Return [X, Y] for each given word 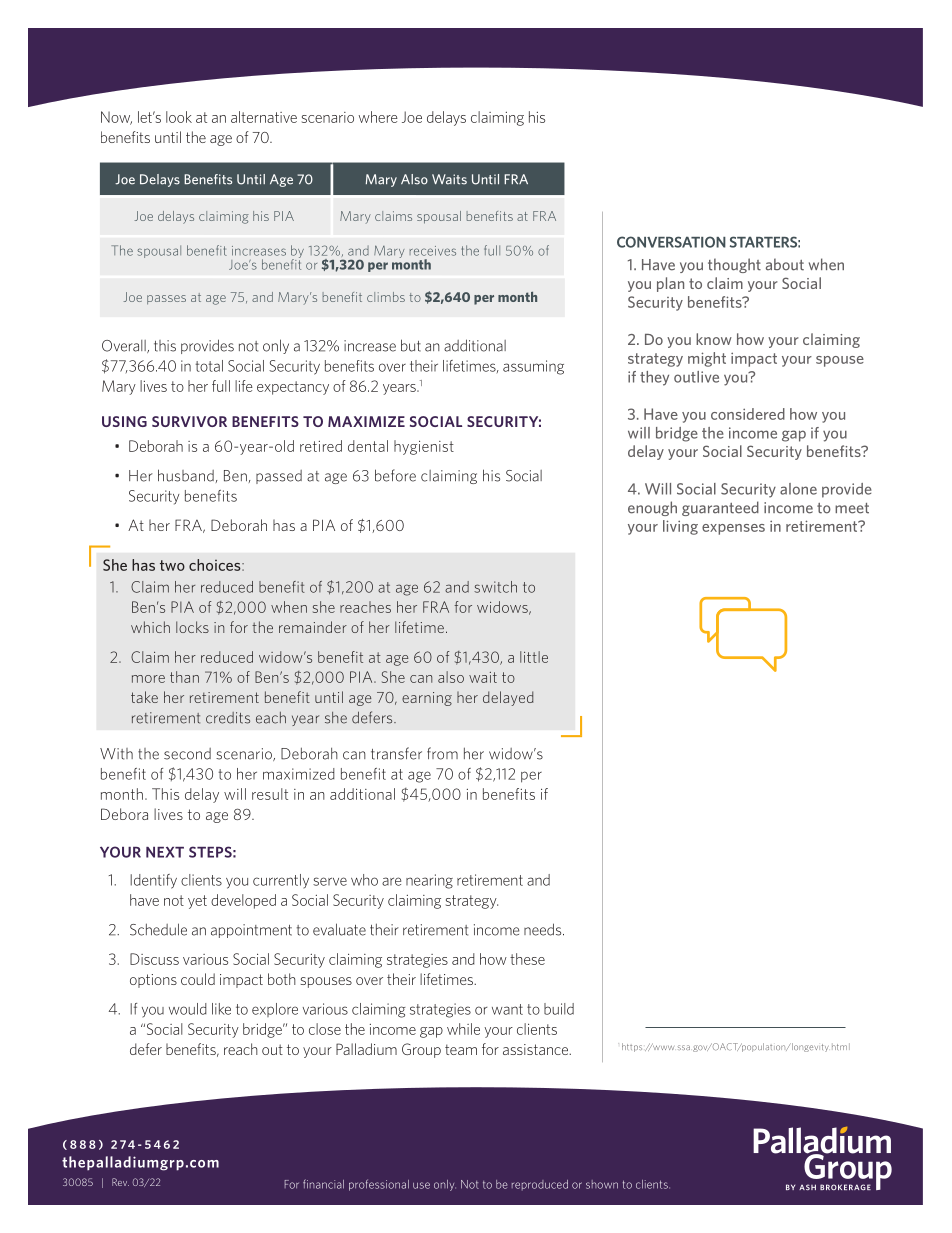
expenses [733, 529]
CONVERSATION [671, 242]
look [179, 117]
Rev [120, 1182]
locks [192, 627]
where [378, 117]
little [534, 657]
